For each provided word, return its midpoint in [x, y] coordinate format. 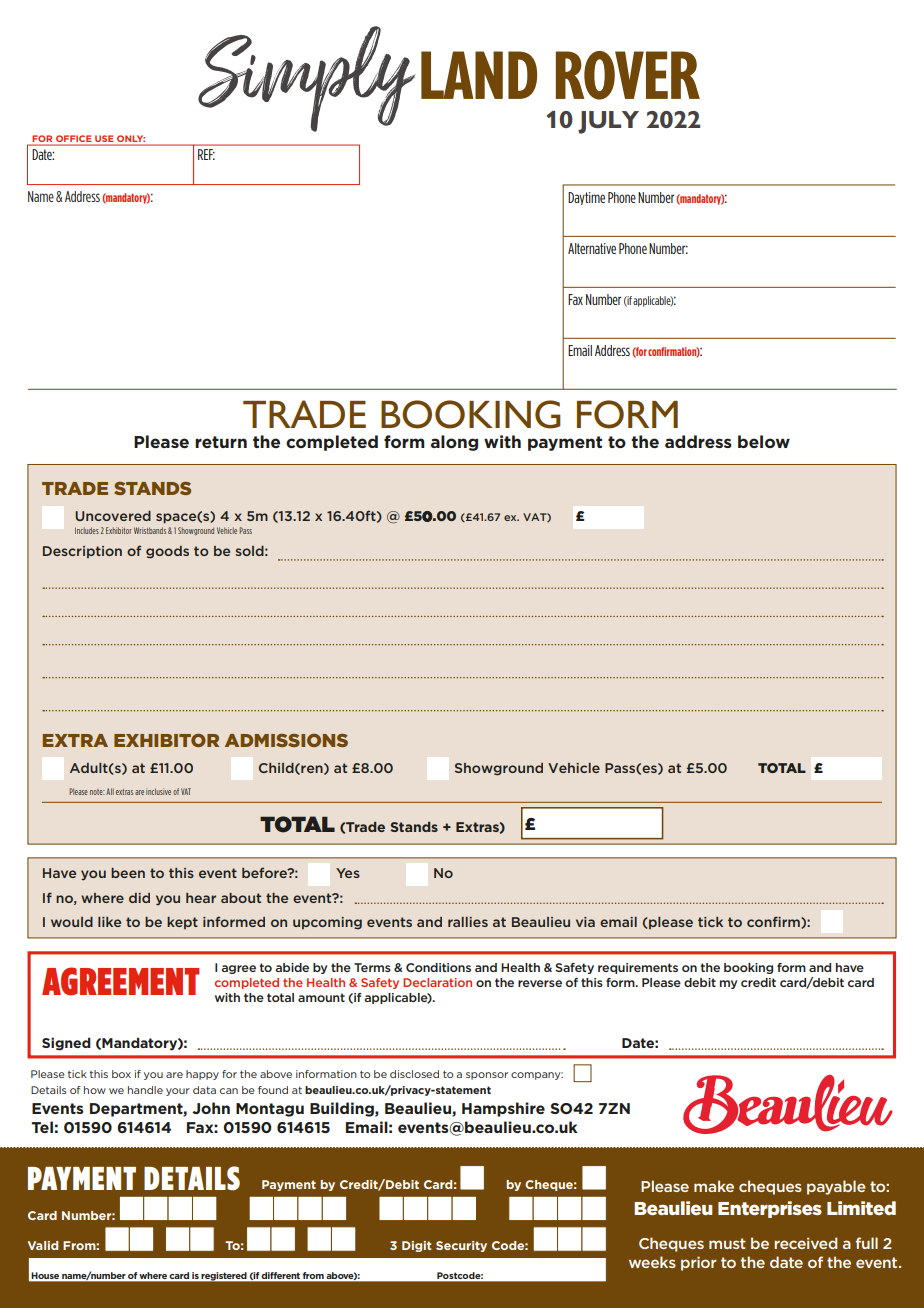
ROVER [628, 75]
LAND [479, 75]
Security [461, 1246]
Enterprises [770, 1209]
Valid [43, 1245]
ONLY [131, 138]
